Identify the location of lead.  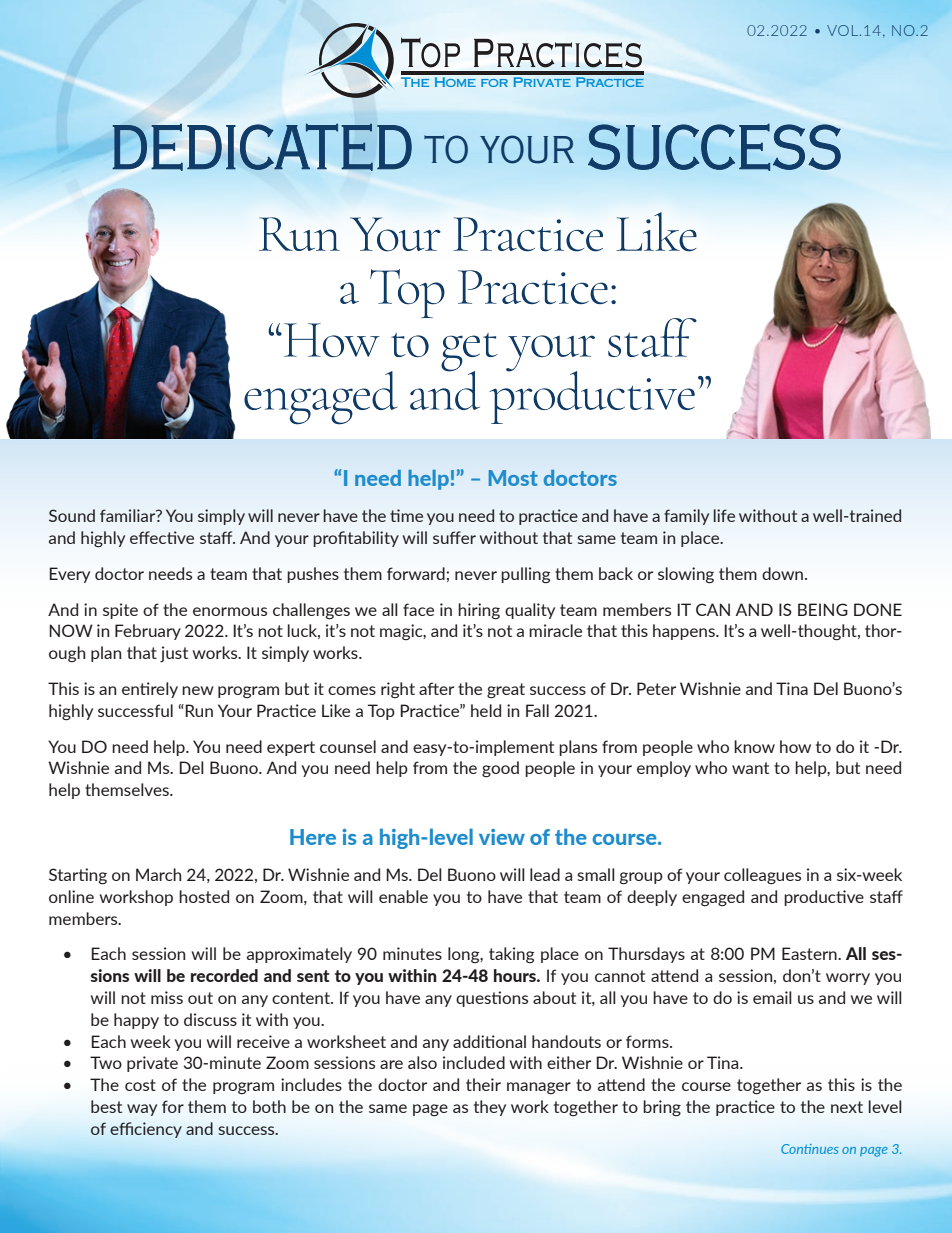
(545, 874).
